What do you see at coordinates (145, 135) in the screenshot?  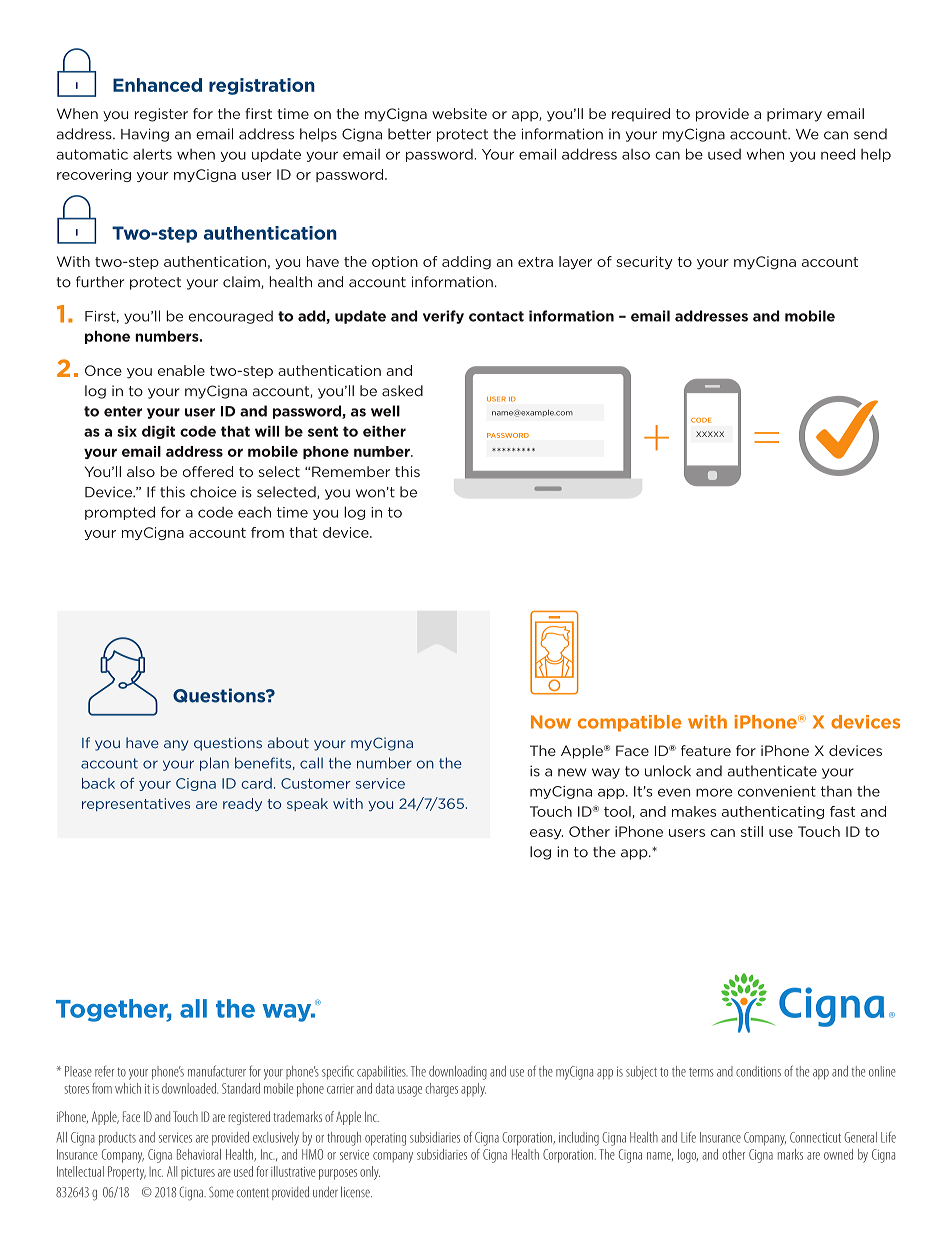 I see `Having` at bounding box center [145, 135].
